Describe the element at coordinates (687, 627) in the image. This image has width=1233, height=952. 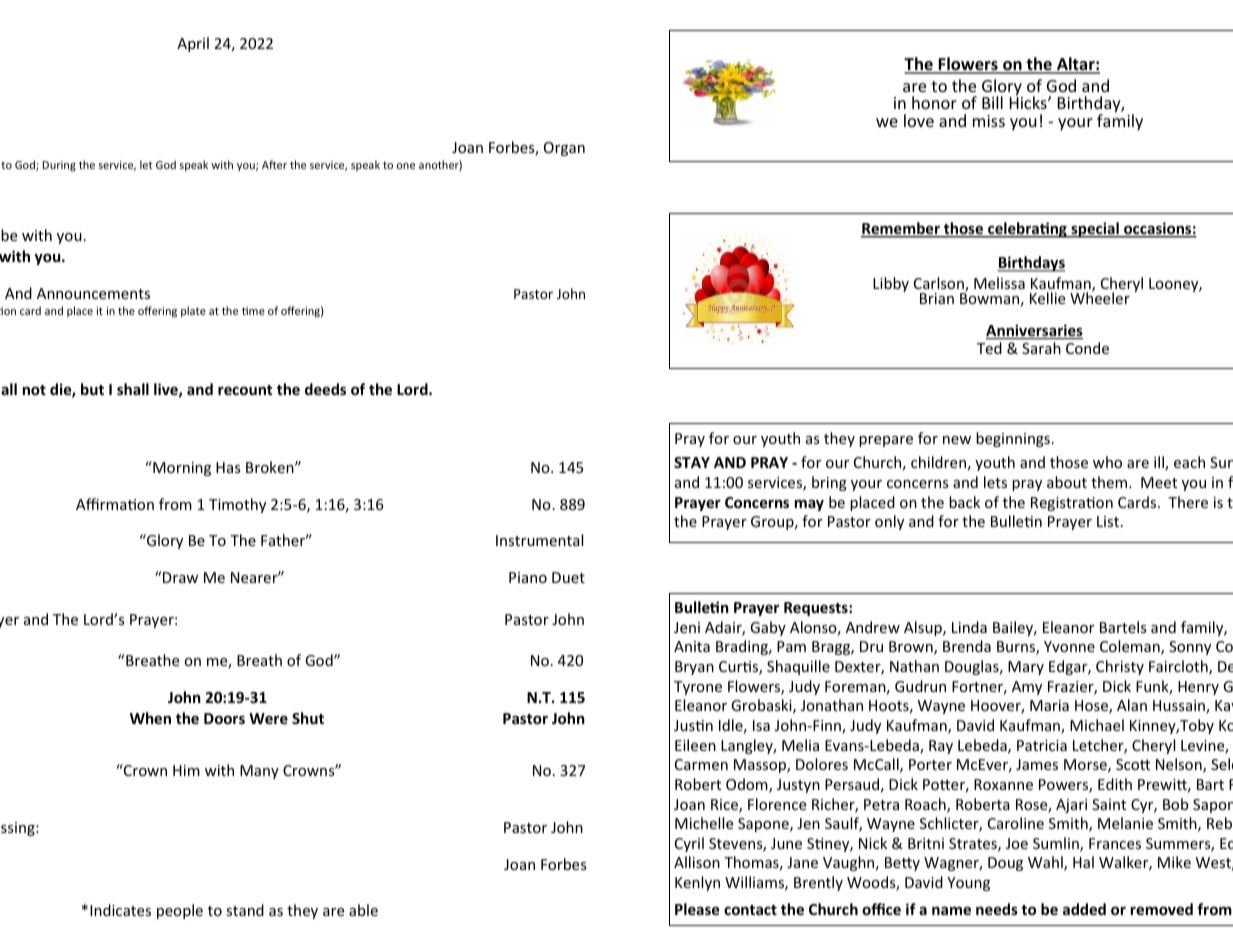
I see `Jeni` at that location.
